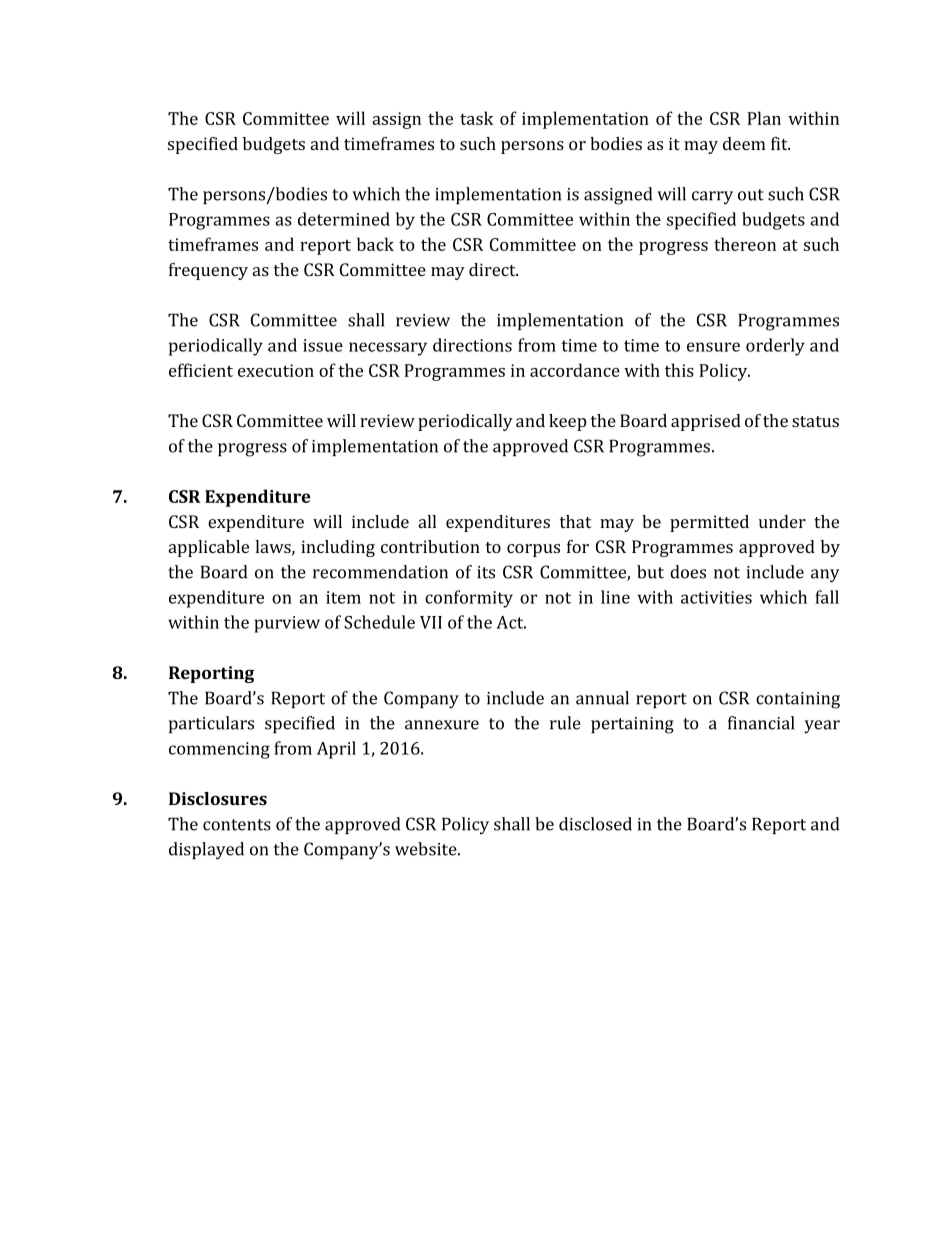  Describe the element at coordinates (575, 521) in the image. I see `that` at that location.
